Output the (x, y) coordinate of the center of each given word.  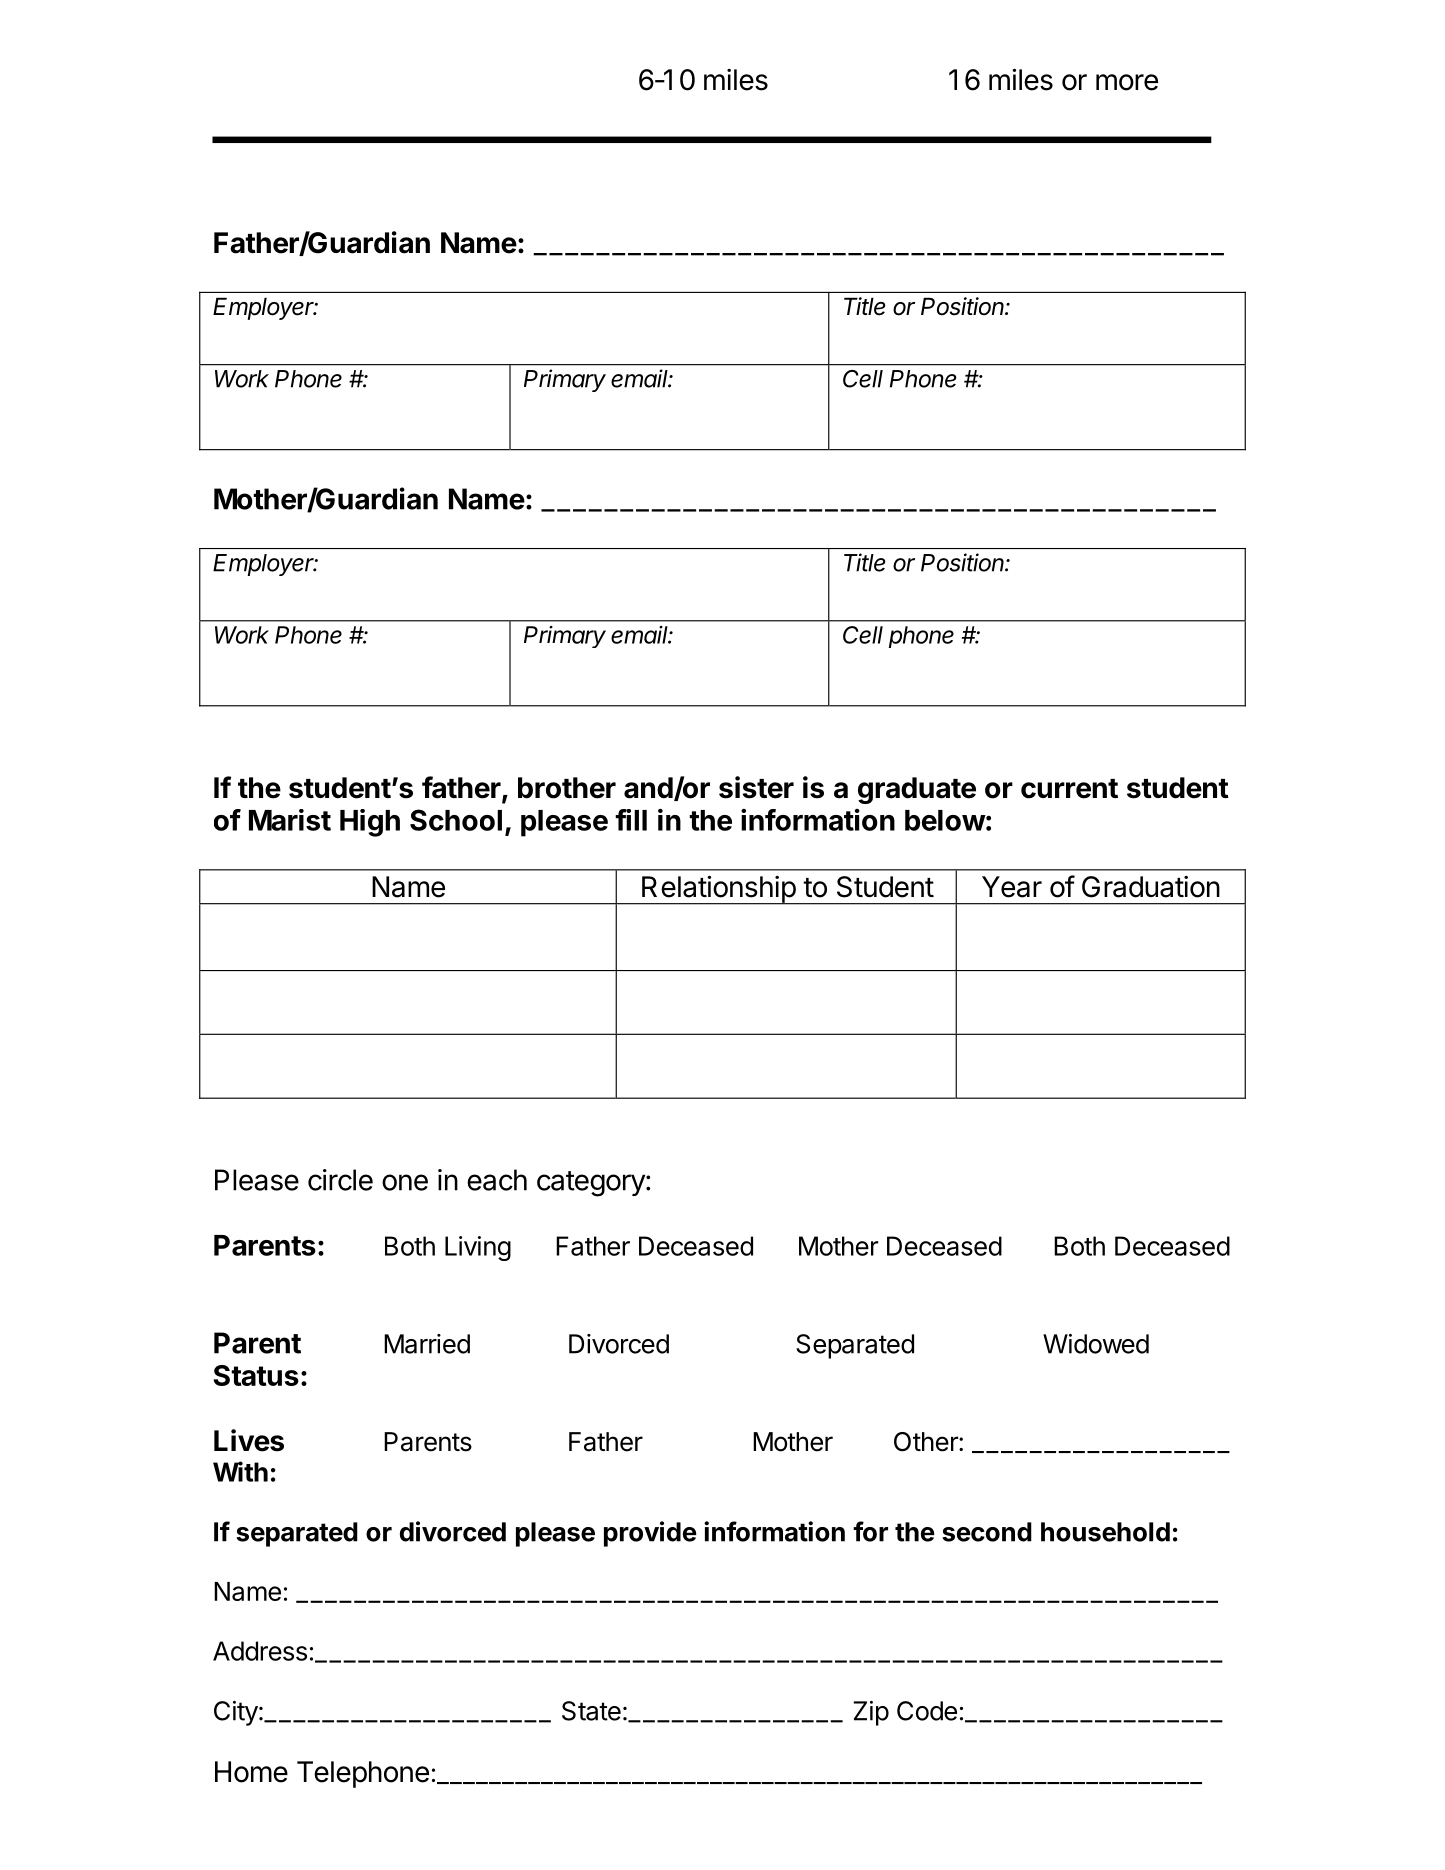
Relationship (718, 890)
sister (756, 787)
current (1069, 789)
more (1127, 82)
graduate (917, 790)
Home (251, 1772)
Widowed (1096, 1344)
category (592, 1184)
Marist (290, 820)
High (370, 823)
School (456, 820)
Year (1012, 887)
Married (427, 1344)
